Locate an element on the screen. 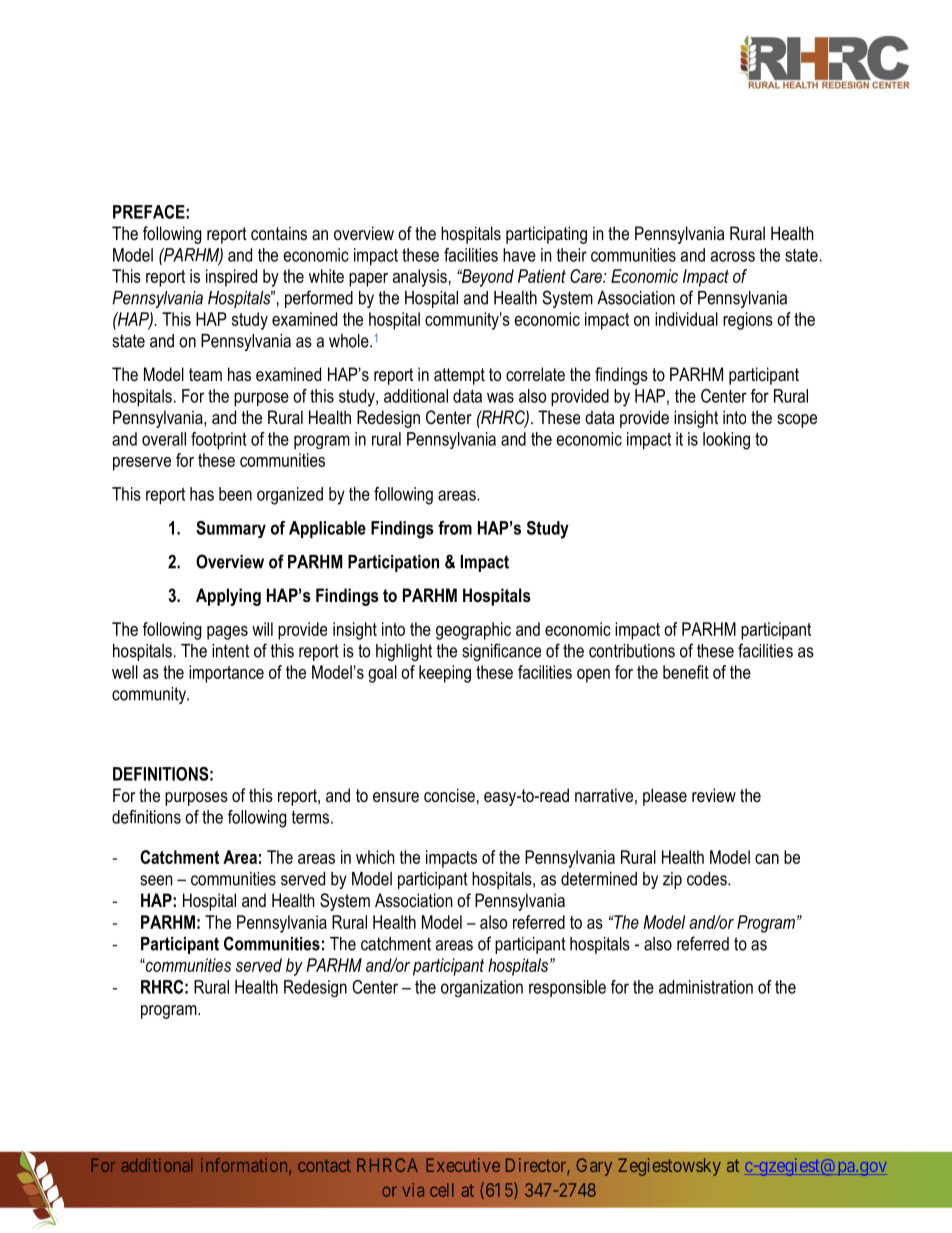 This screenshot has height=1233, width=952. benefit is located at coordinates (686, 672).
